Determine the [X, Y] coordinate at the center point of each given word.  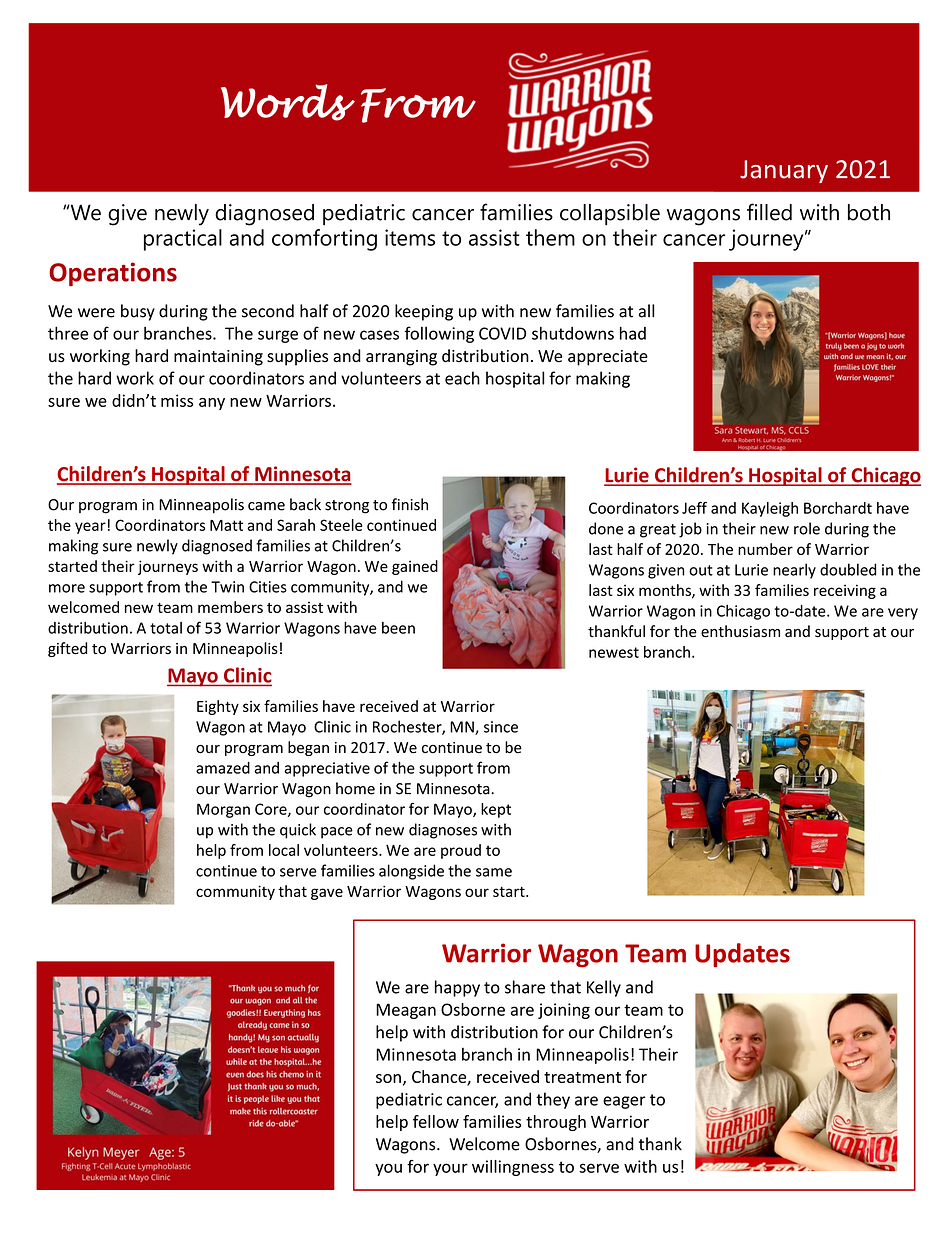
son [388, 1078]
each [462, 378]
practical [183, 240]
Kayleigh [770, 509]
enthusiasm [740, 631]
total [166, 628]
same [494, 872]
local [284, 850]
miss [177, 400]
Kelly [604, 988]
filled [769, 212]
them [550, 237]
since [501, 727]
